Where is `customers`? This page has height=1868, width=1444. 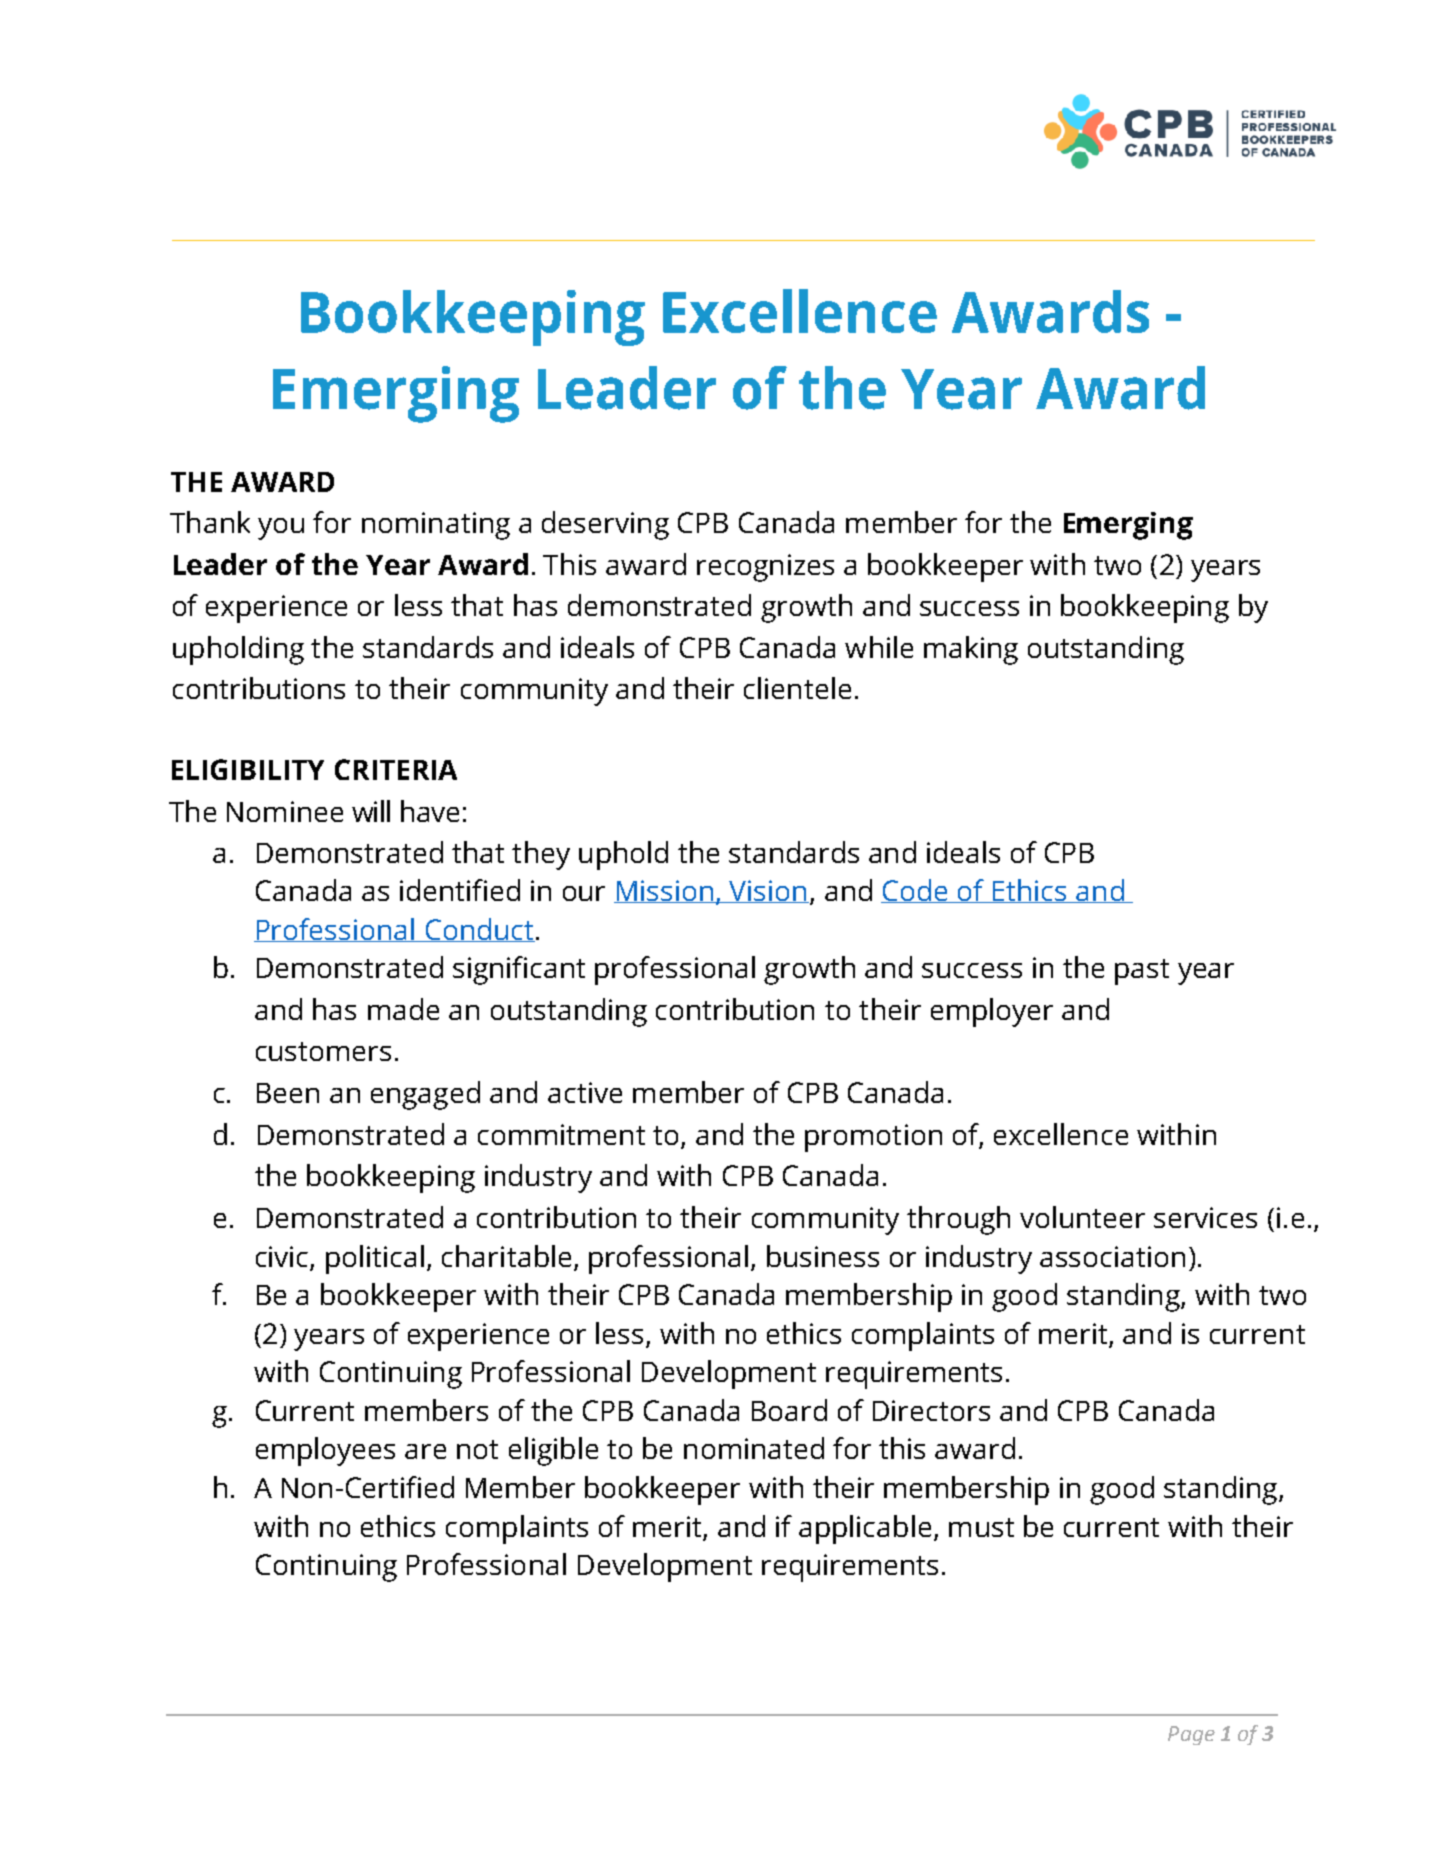
customers is located at coordinates (323, 1051).
